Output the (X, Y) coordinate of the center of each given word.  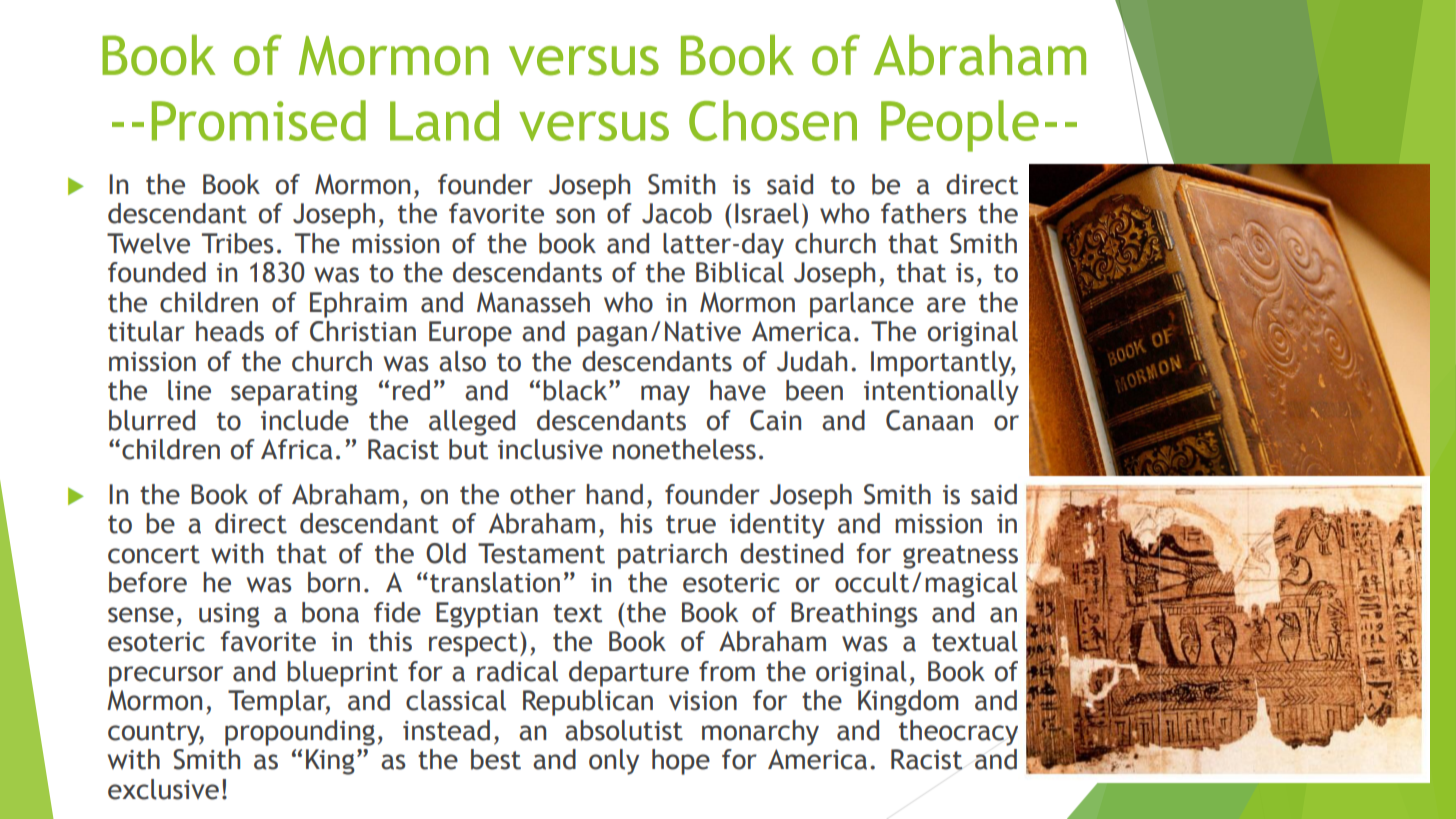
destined (791, 553)
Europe (470, 334)
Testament (541, 553)
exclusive (163, 789)
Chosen (773, 120)
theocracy (958, 733)
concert (154, 554)
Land (444, 120)
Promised (259, 120)
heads (230, 331)
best (496, 759)
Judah (812, 361)
